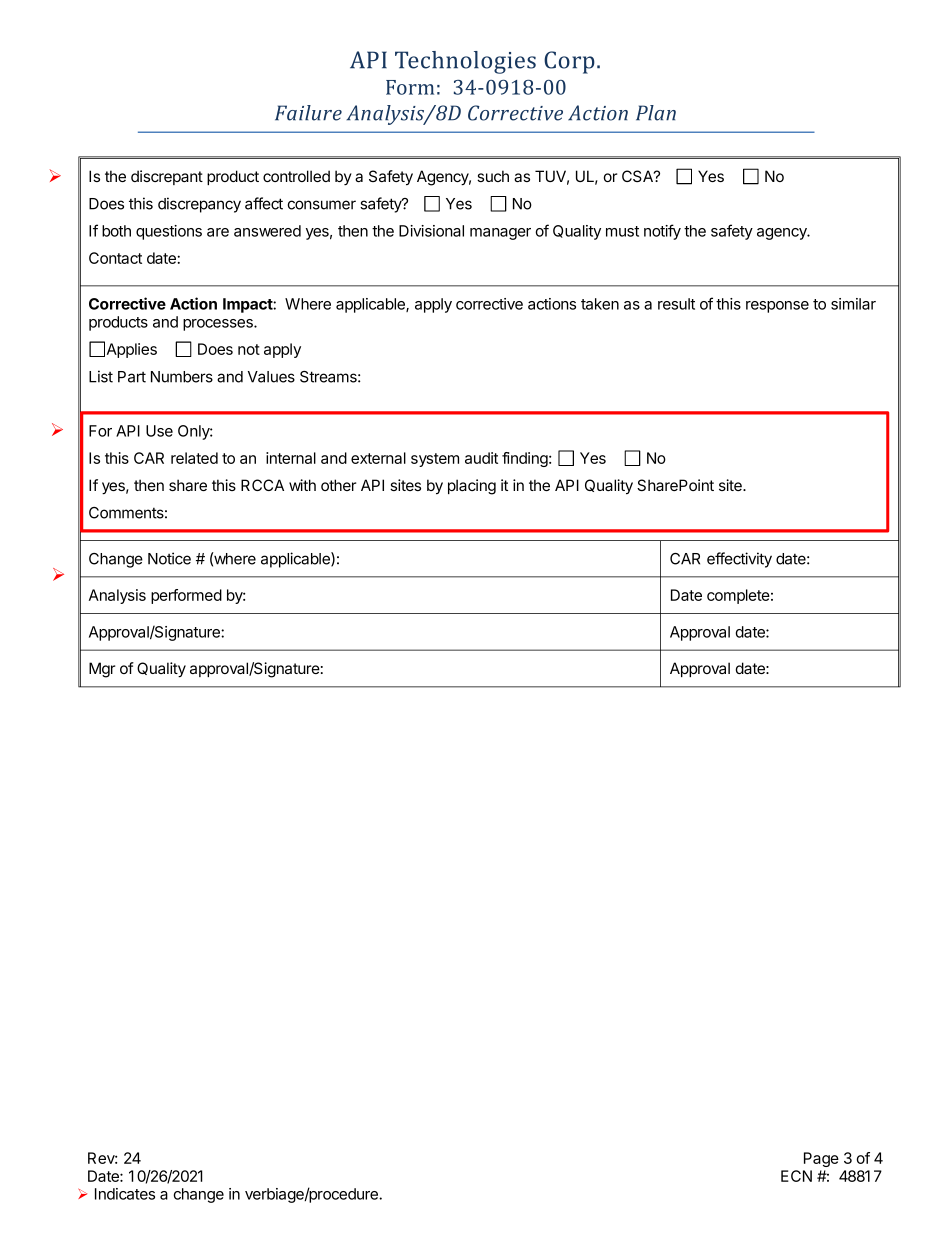 The width and height of the screenshot is (952, 1233). Describe the element at coordinates (821, 1159) in the screenshot. I see `Page` at that location.
